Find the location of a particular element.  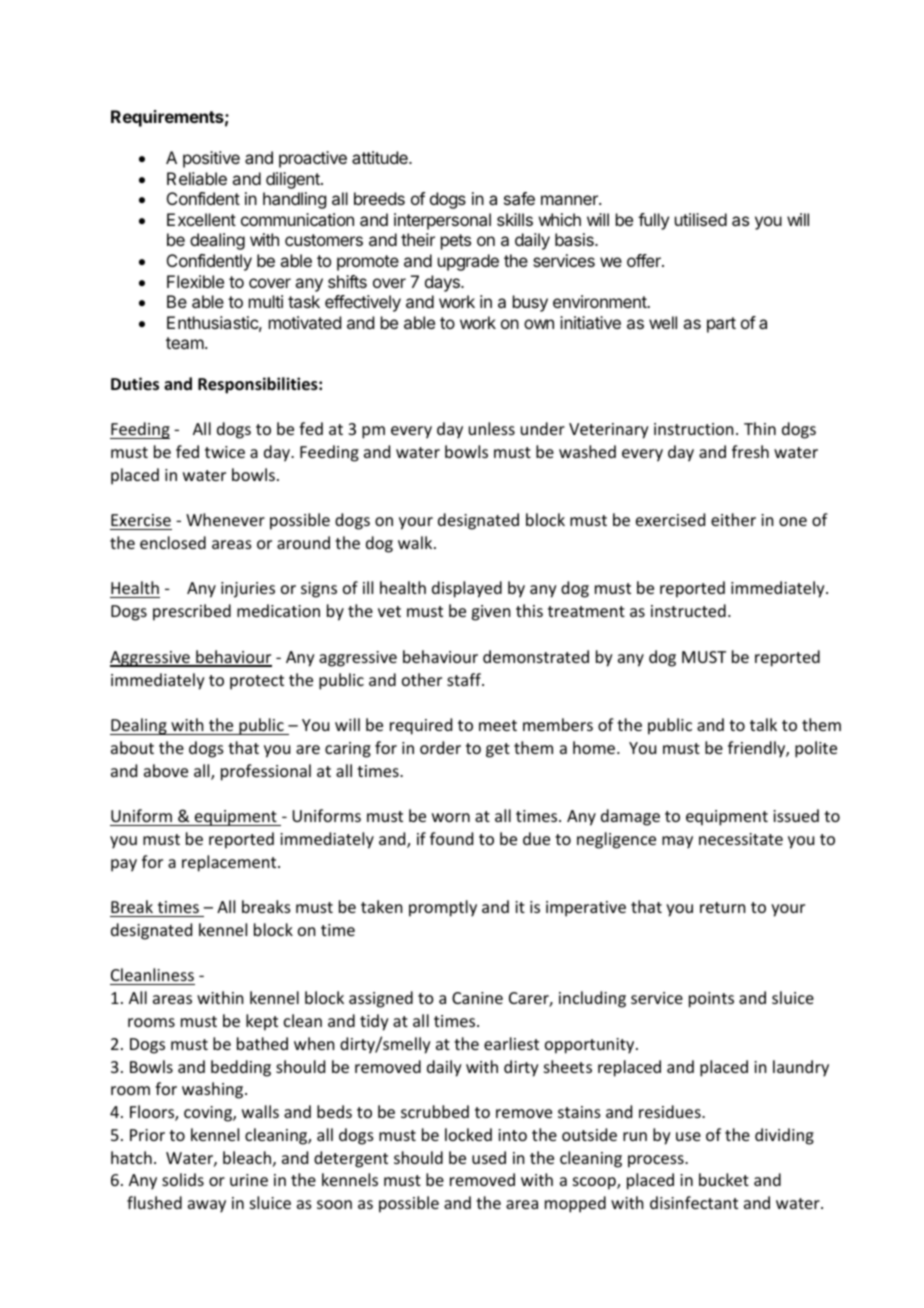

solids is located at coordinates (183, 1179).
